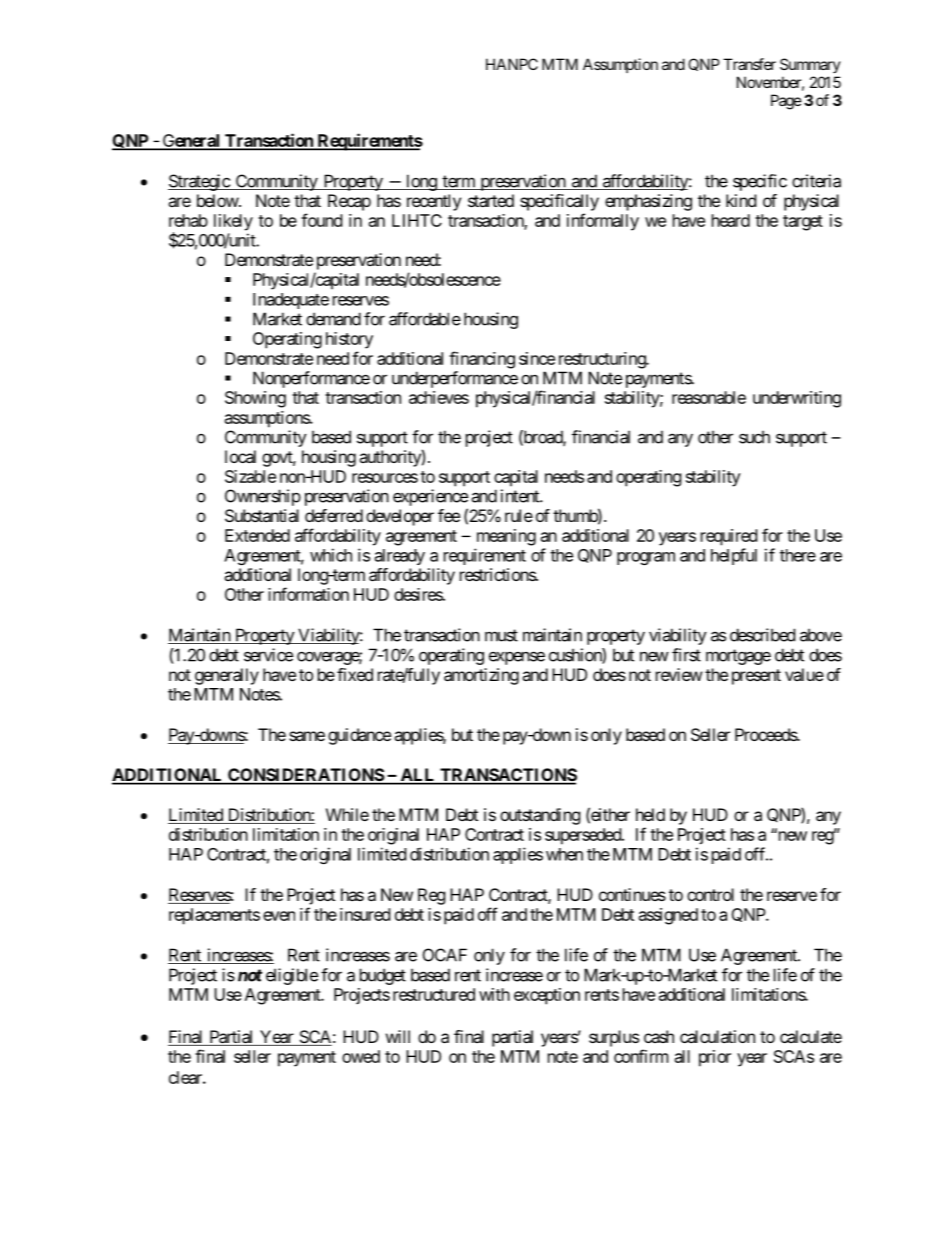  I want to click on same, so click(307, 736).
